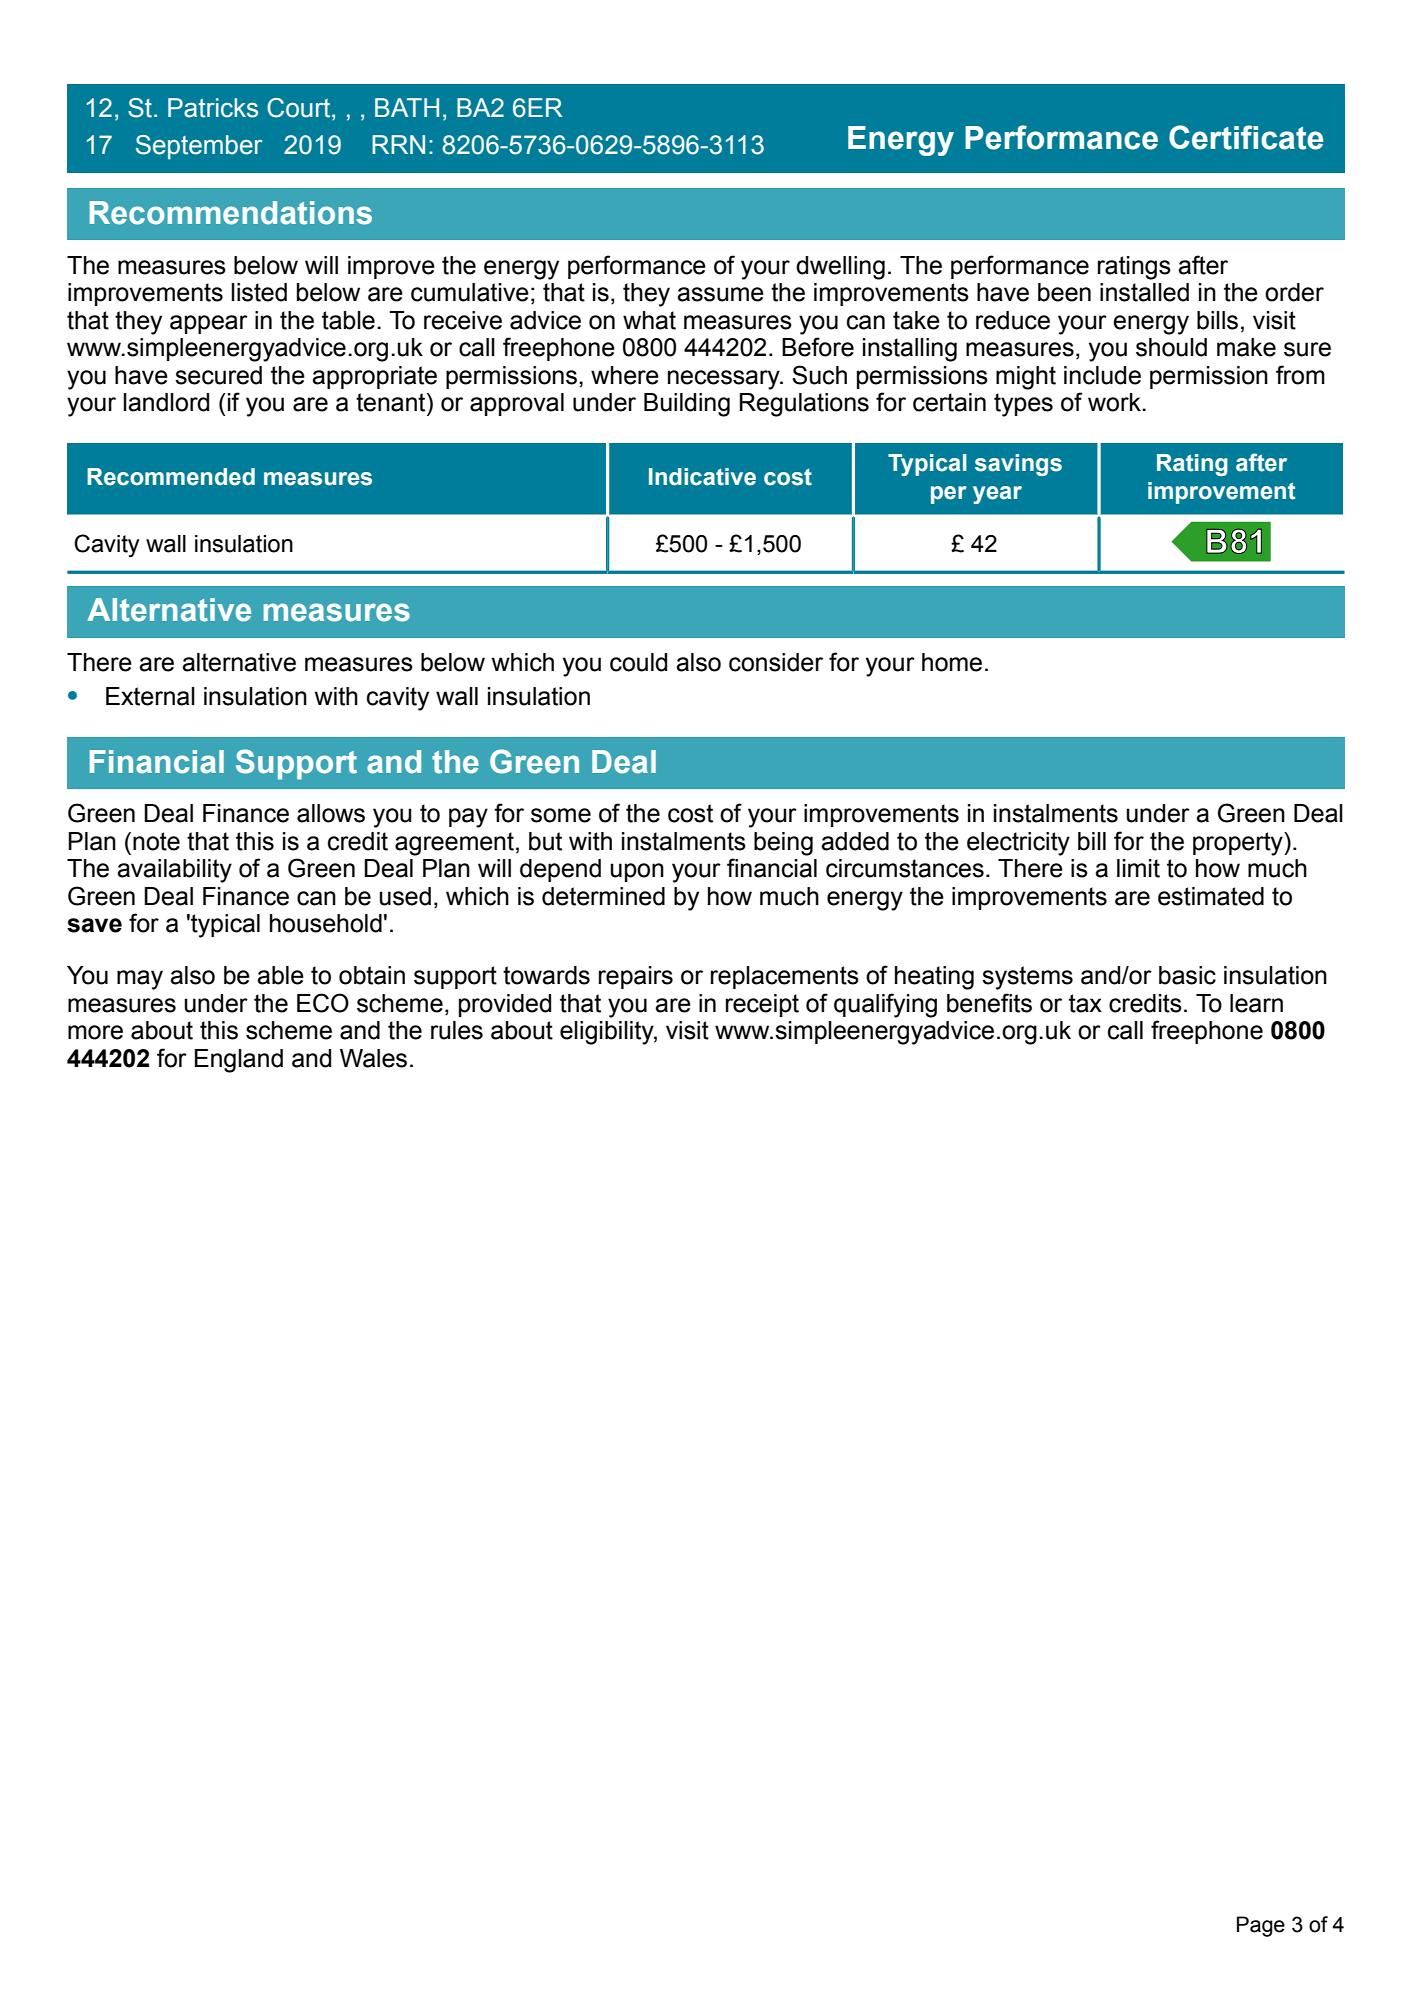  Describe the element at coordinates (1239, 844) in the document. I see `property` at that location.
